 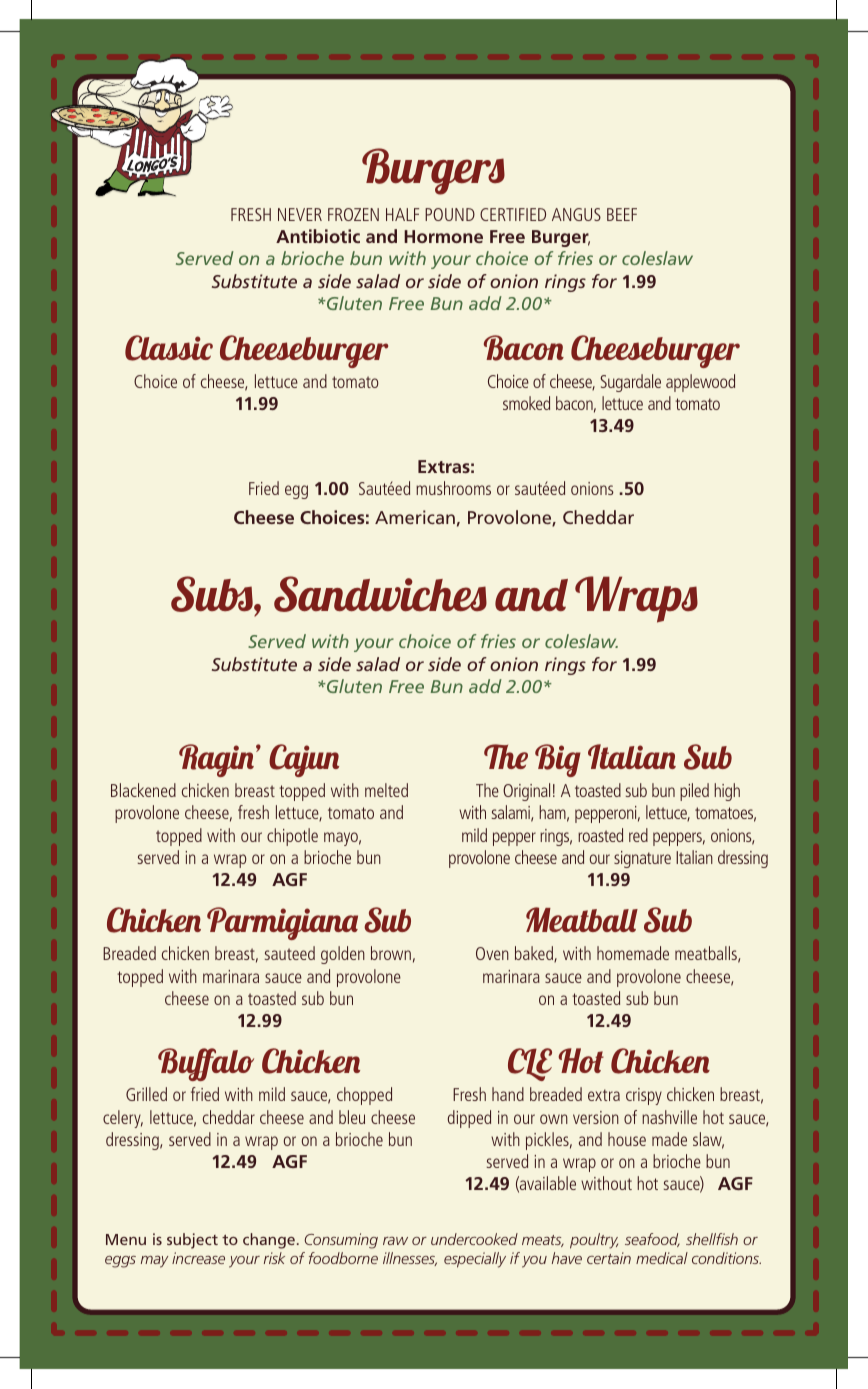 What do you see at coordinates (415, 517) in the page?
I see `American` at bounding box center [415, 517].
